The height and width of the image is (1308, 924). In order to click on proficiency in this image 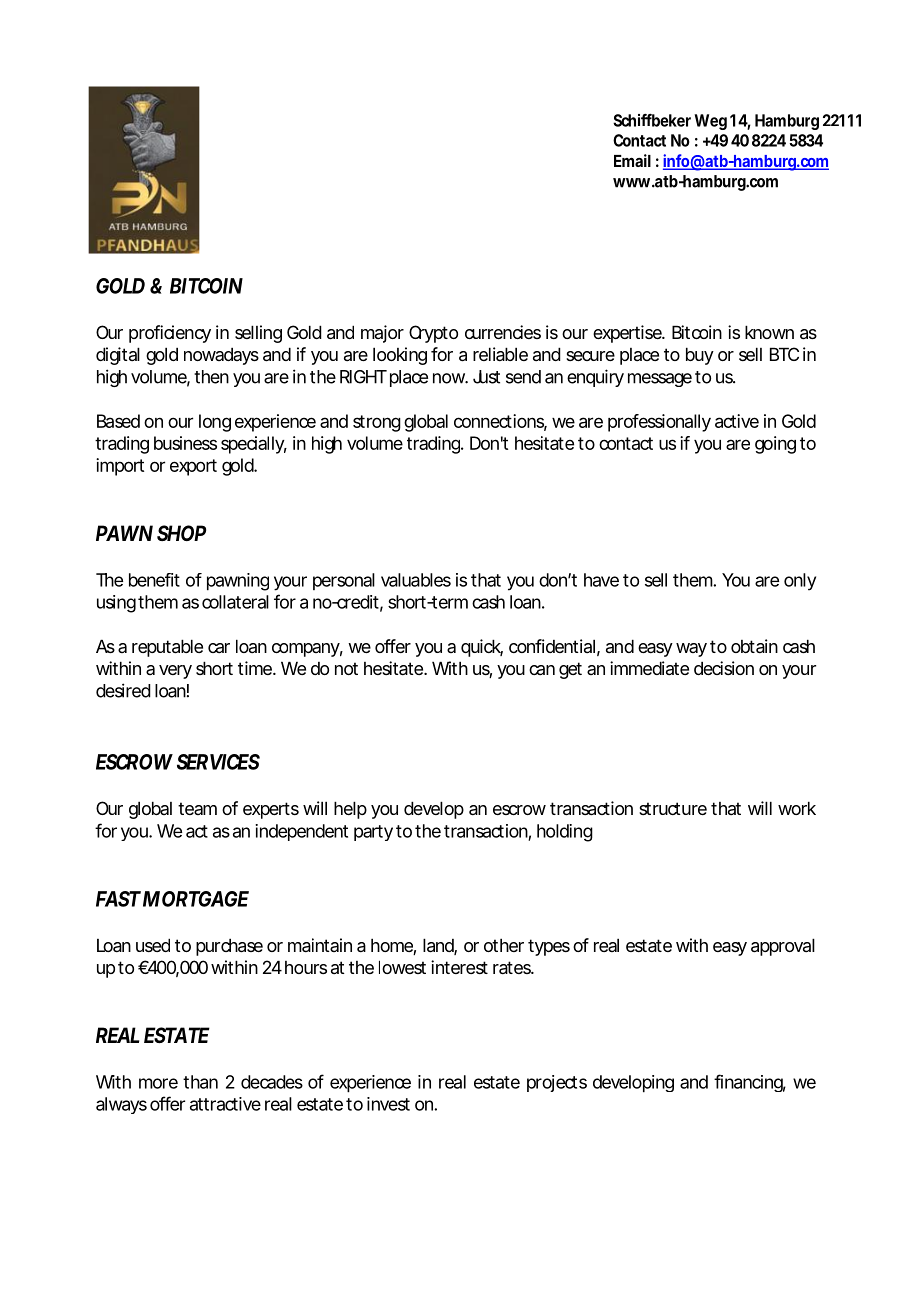, I will do `click(170, 334)`.
